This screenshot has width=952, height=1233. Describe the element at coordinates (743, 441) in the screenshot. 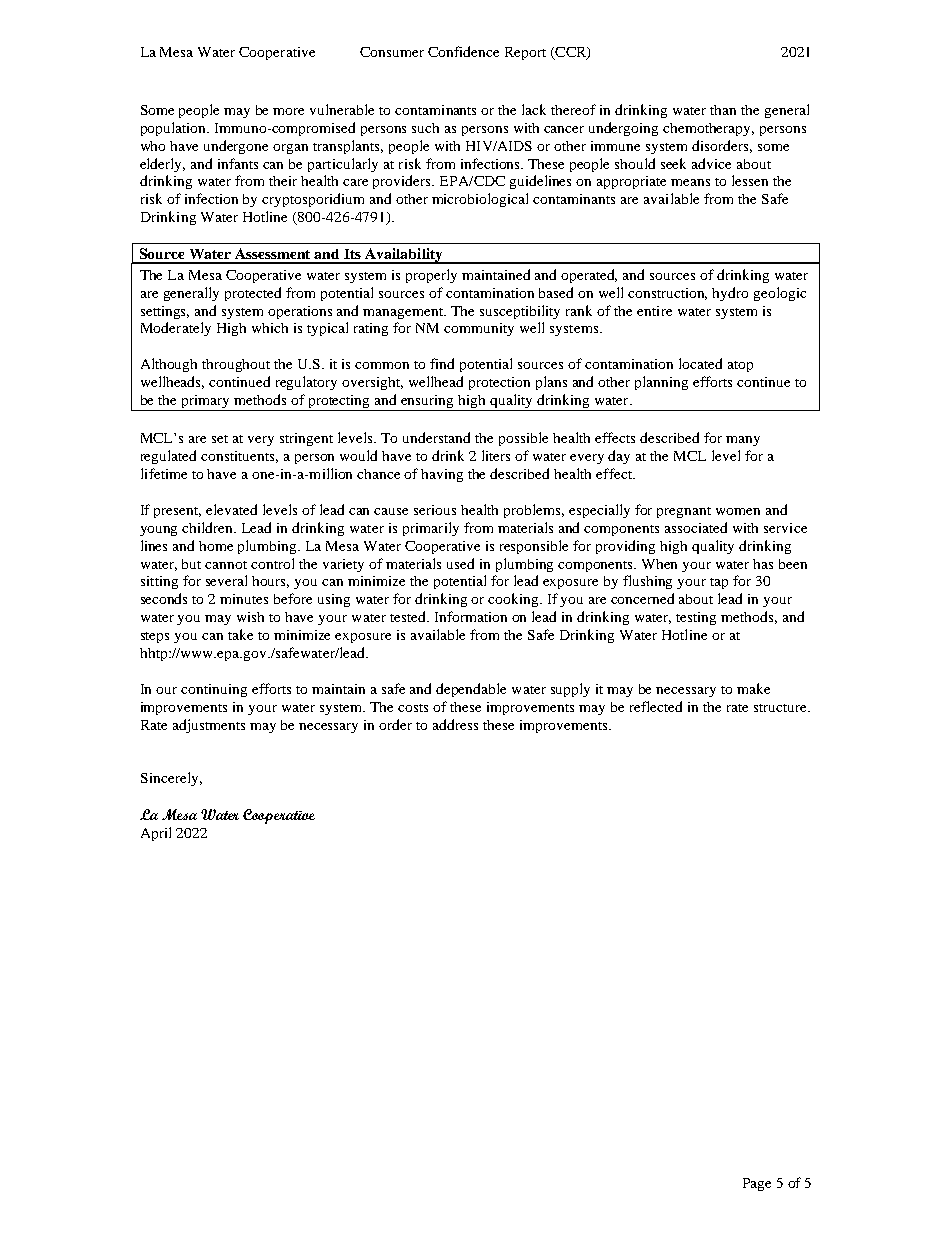

I see `many` at that location.
